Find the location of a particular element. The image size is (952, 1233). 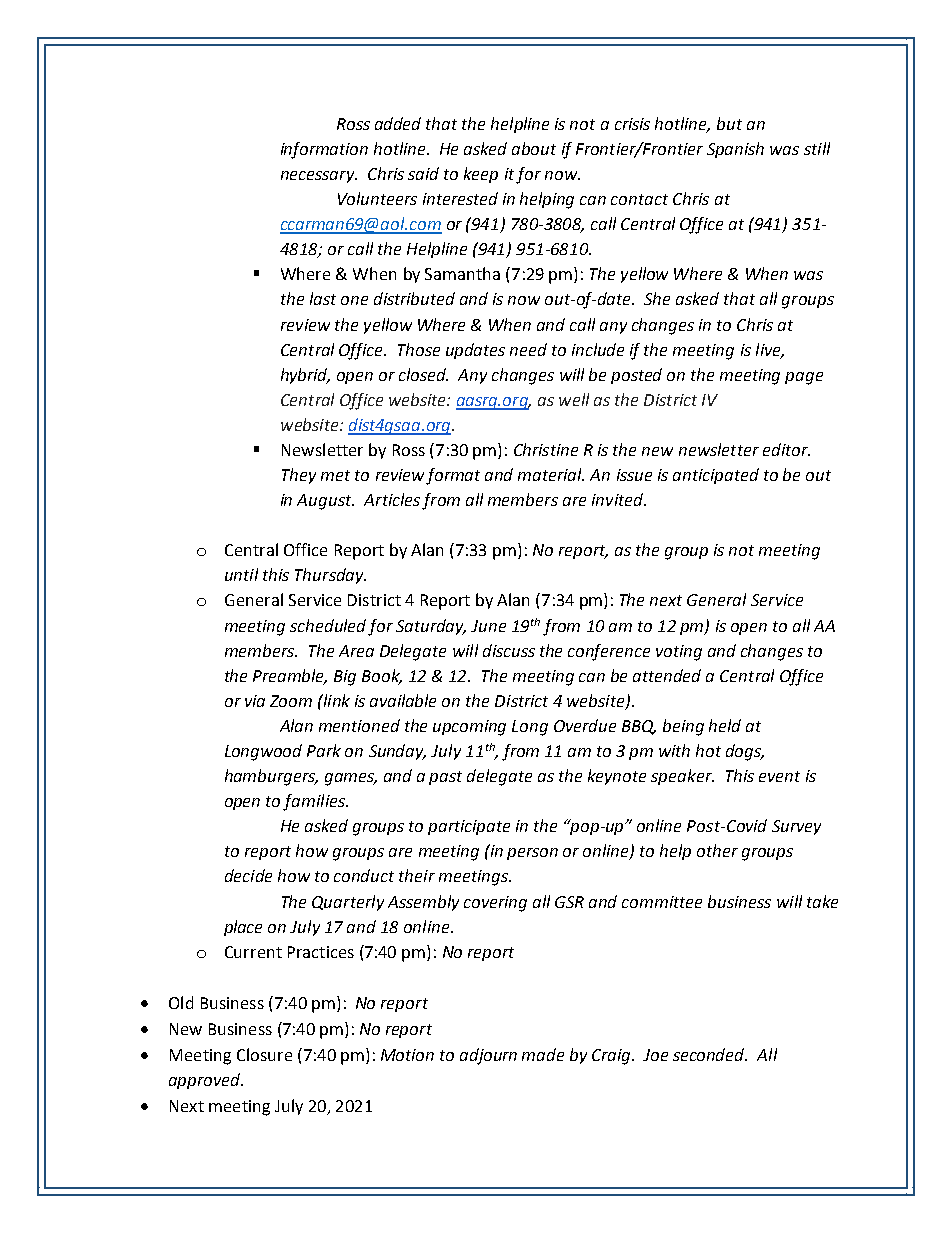

hamburgers is located at coordinates (271, 777).
